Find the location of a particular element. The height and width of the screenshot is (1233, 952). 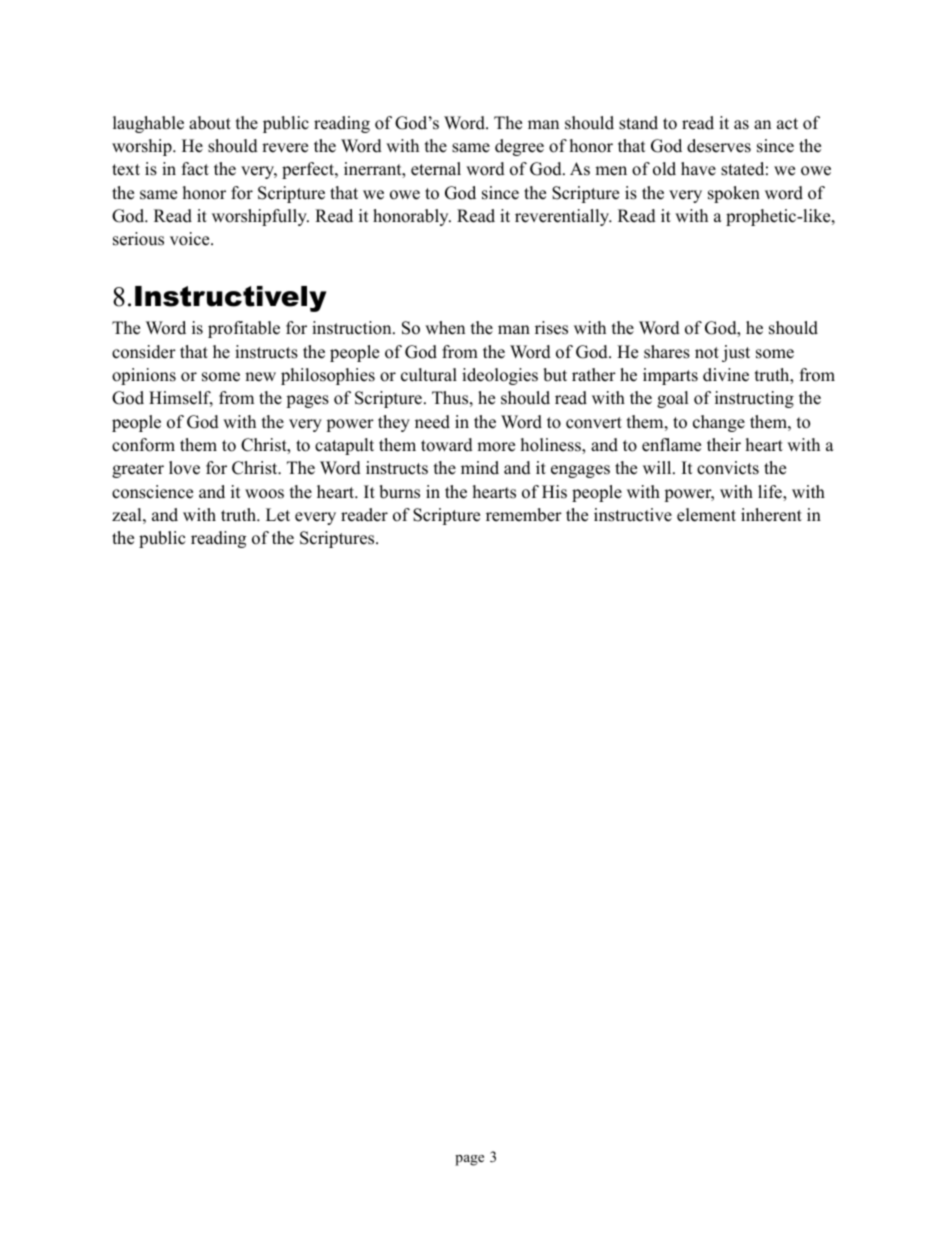

about is located at coordinates (210, 123).
